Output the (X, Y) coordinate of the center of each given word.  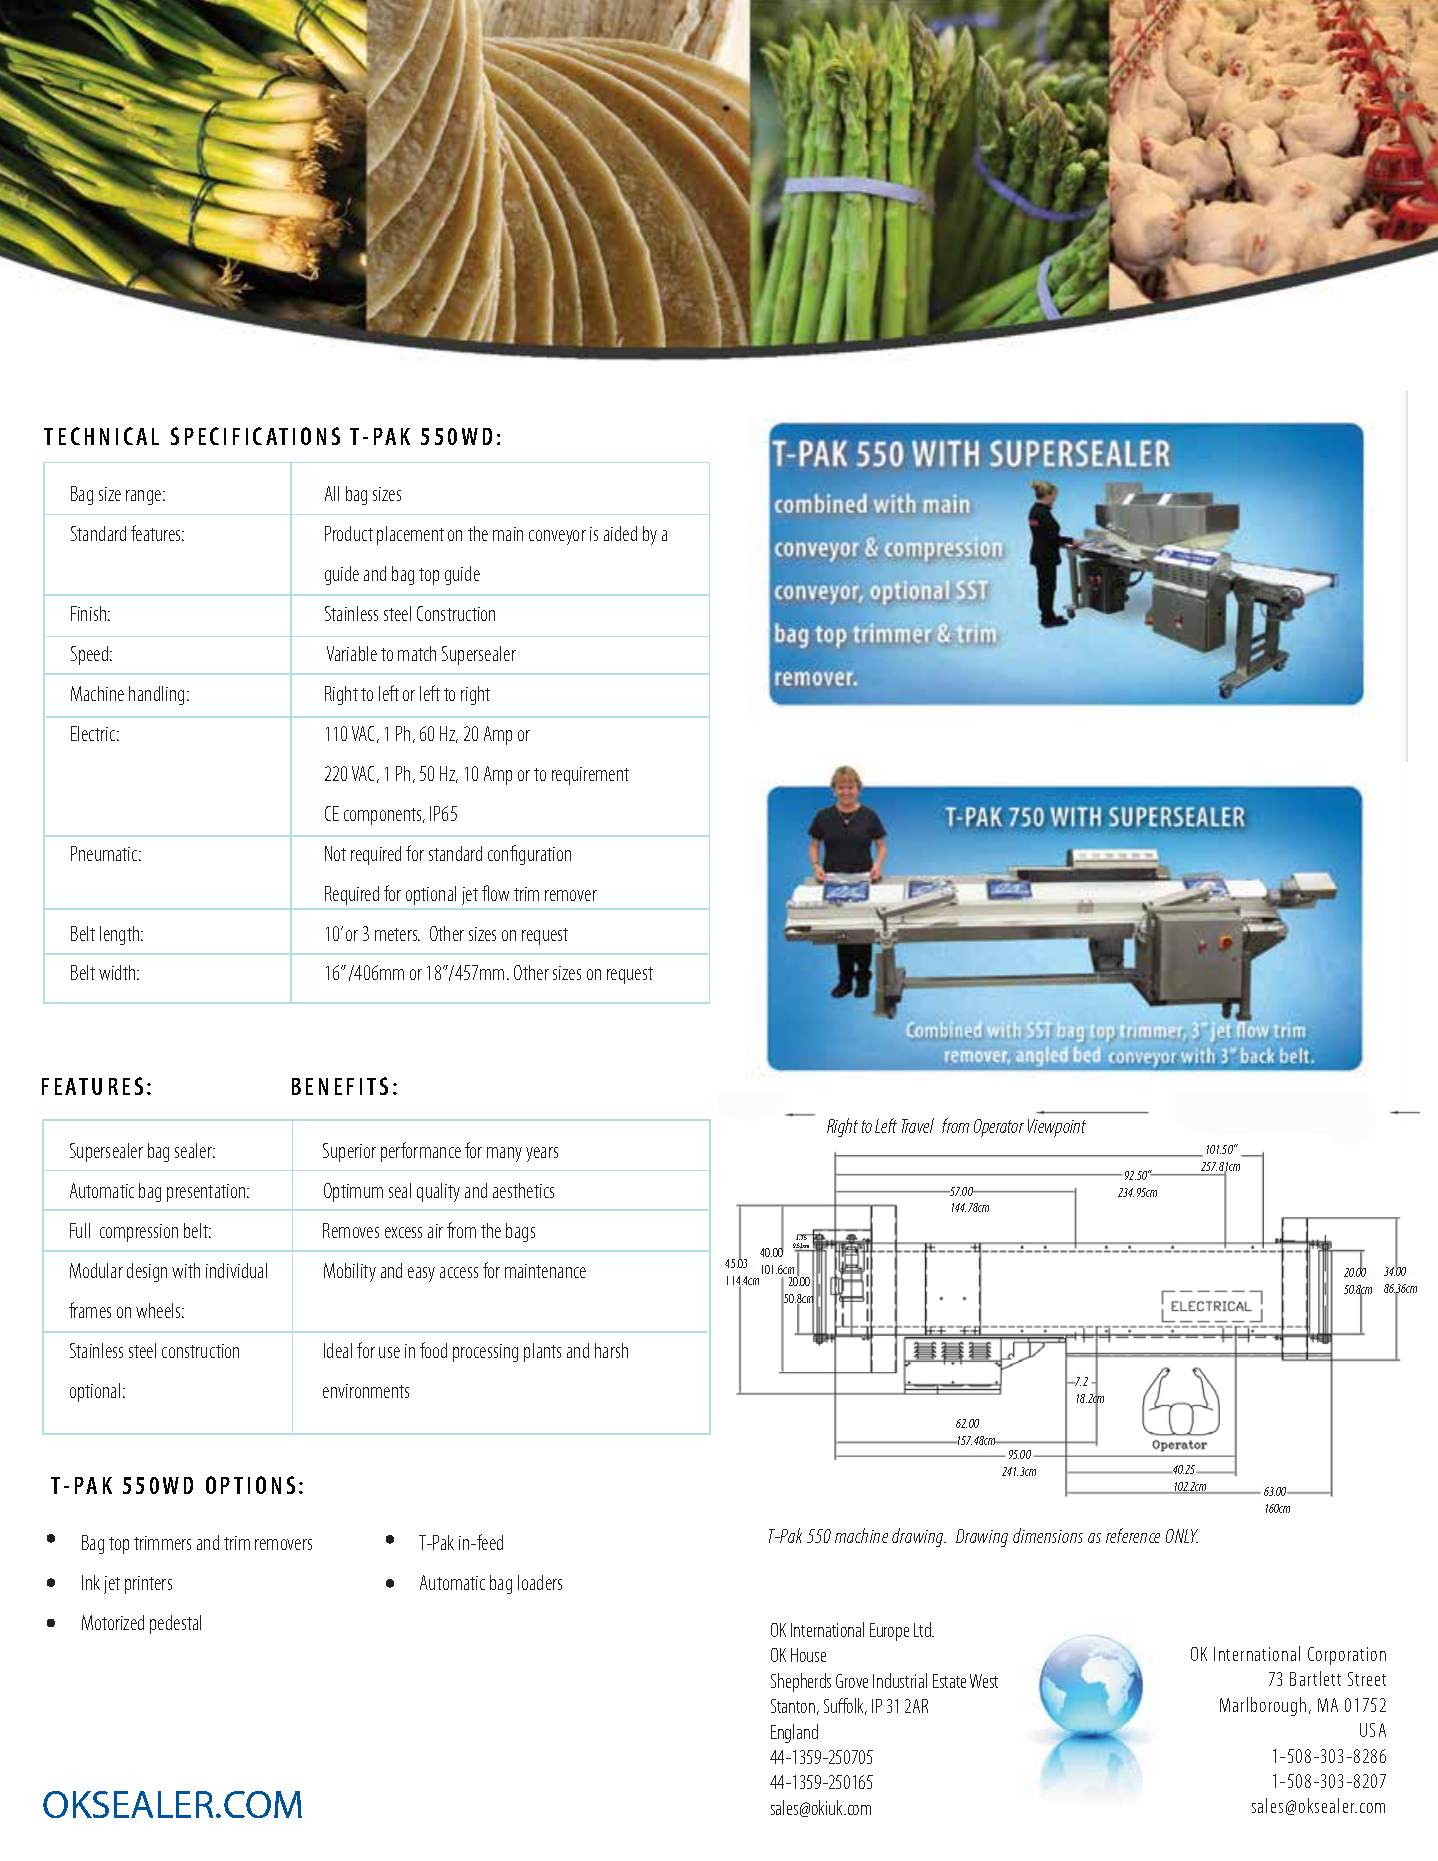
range (145, 497)
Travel (918, 1125)
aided (620, 533)
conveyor (557, 537)
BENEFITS (340, 1086)
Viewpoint (1057, 1128)
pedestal (175, 1624)
